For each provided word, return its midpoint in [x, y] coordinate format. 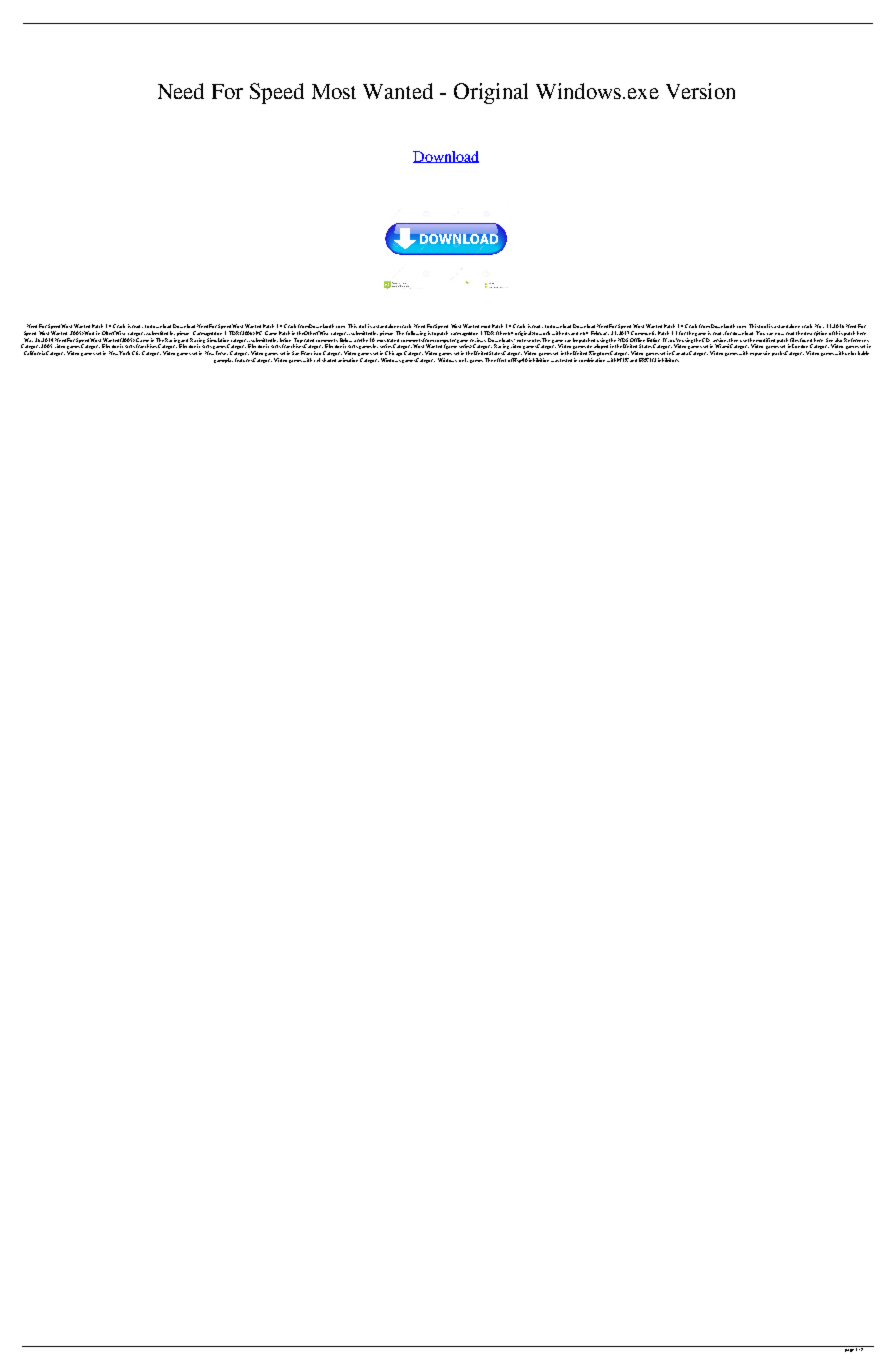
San [295, 353]
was [555, 361]
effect [500, 360]
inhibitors [668, 360]
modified [765, 340]
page [849, 1349]
